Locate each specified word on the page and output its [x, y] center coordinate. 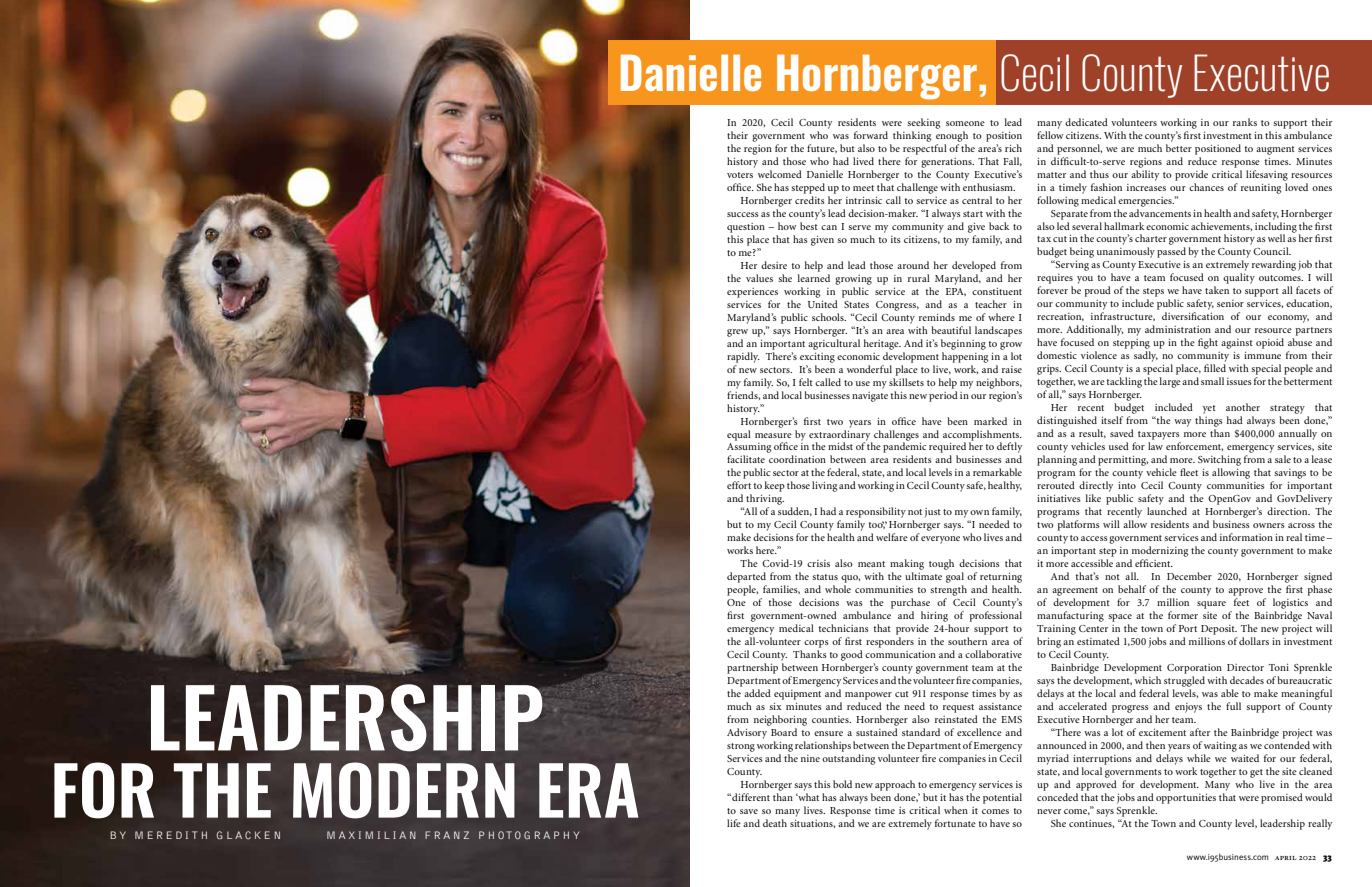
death [775, 823]
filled [1215, 368]
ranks [1245, 122]
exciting [817, 358]
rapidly [743, 357]
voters [740, 175]
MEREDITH [171, 835]
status [825, 577]
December [1189, 576]
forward [871, 135]
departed [746, 577]
